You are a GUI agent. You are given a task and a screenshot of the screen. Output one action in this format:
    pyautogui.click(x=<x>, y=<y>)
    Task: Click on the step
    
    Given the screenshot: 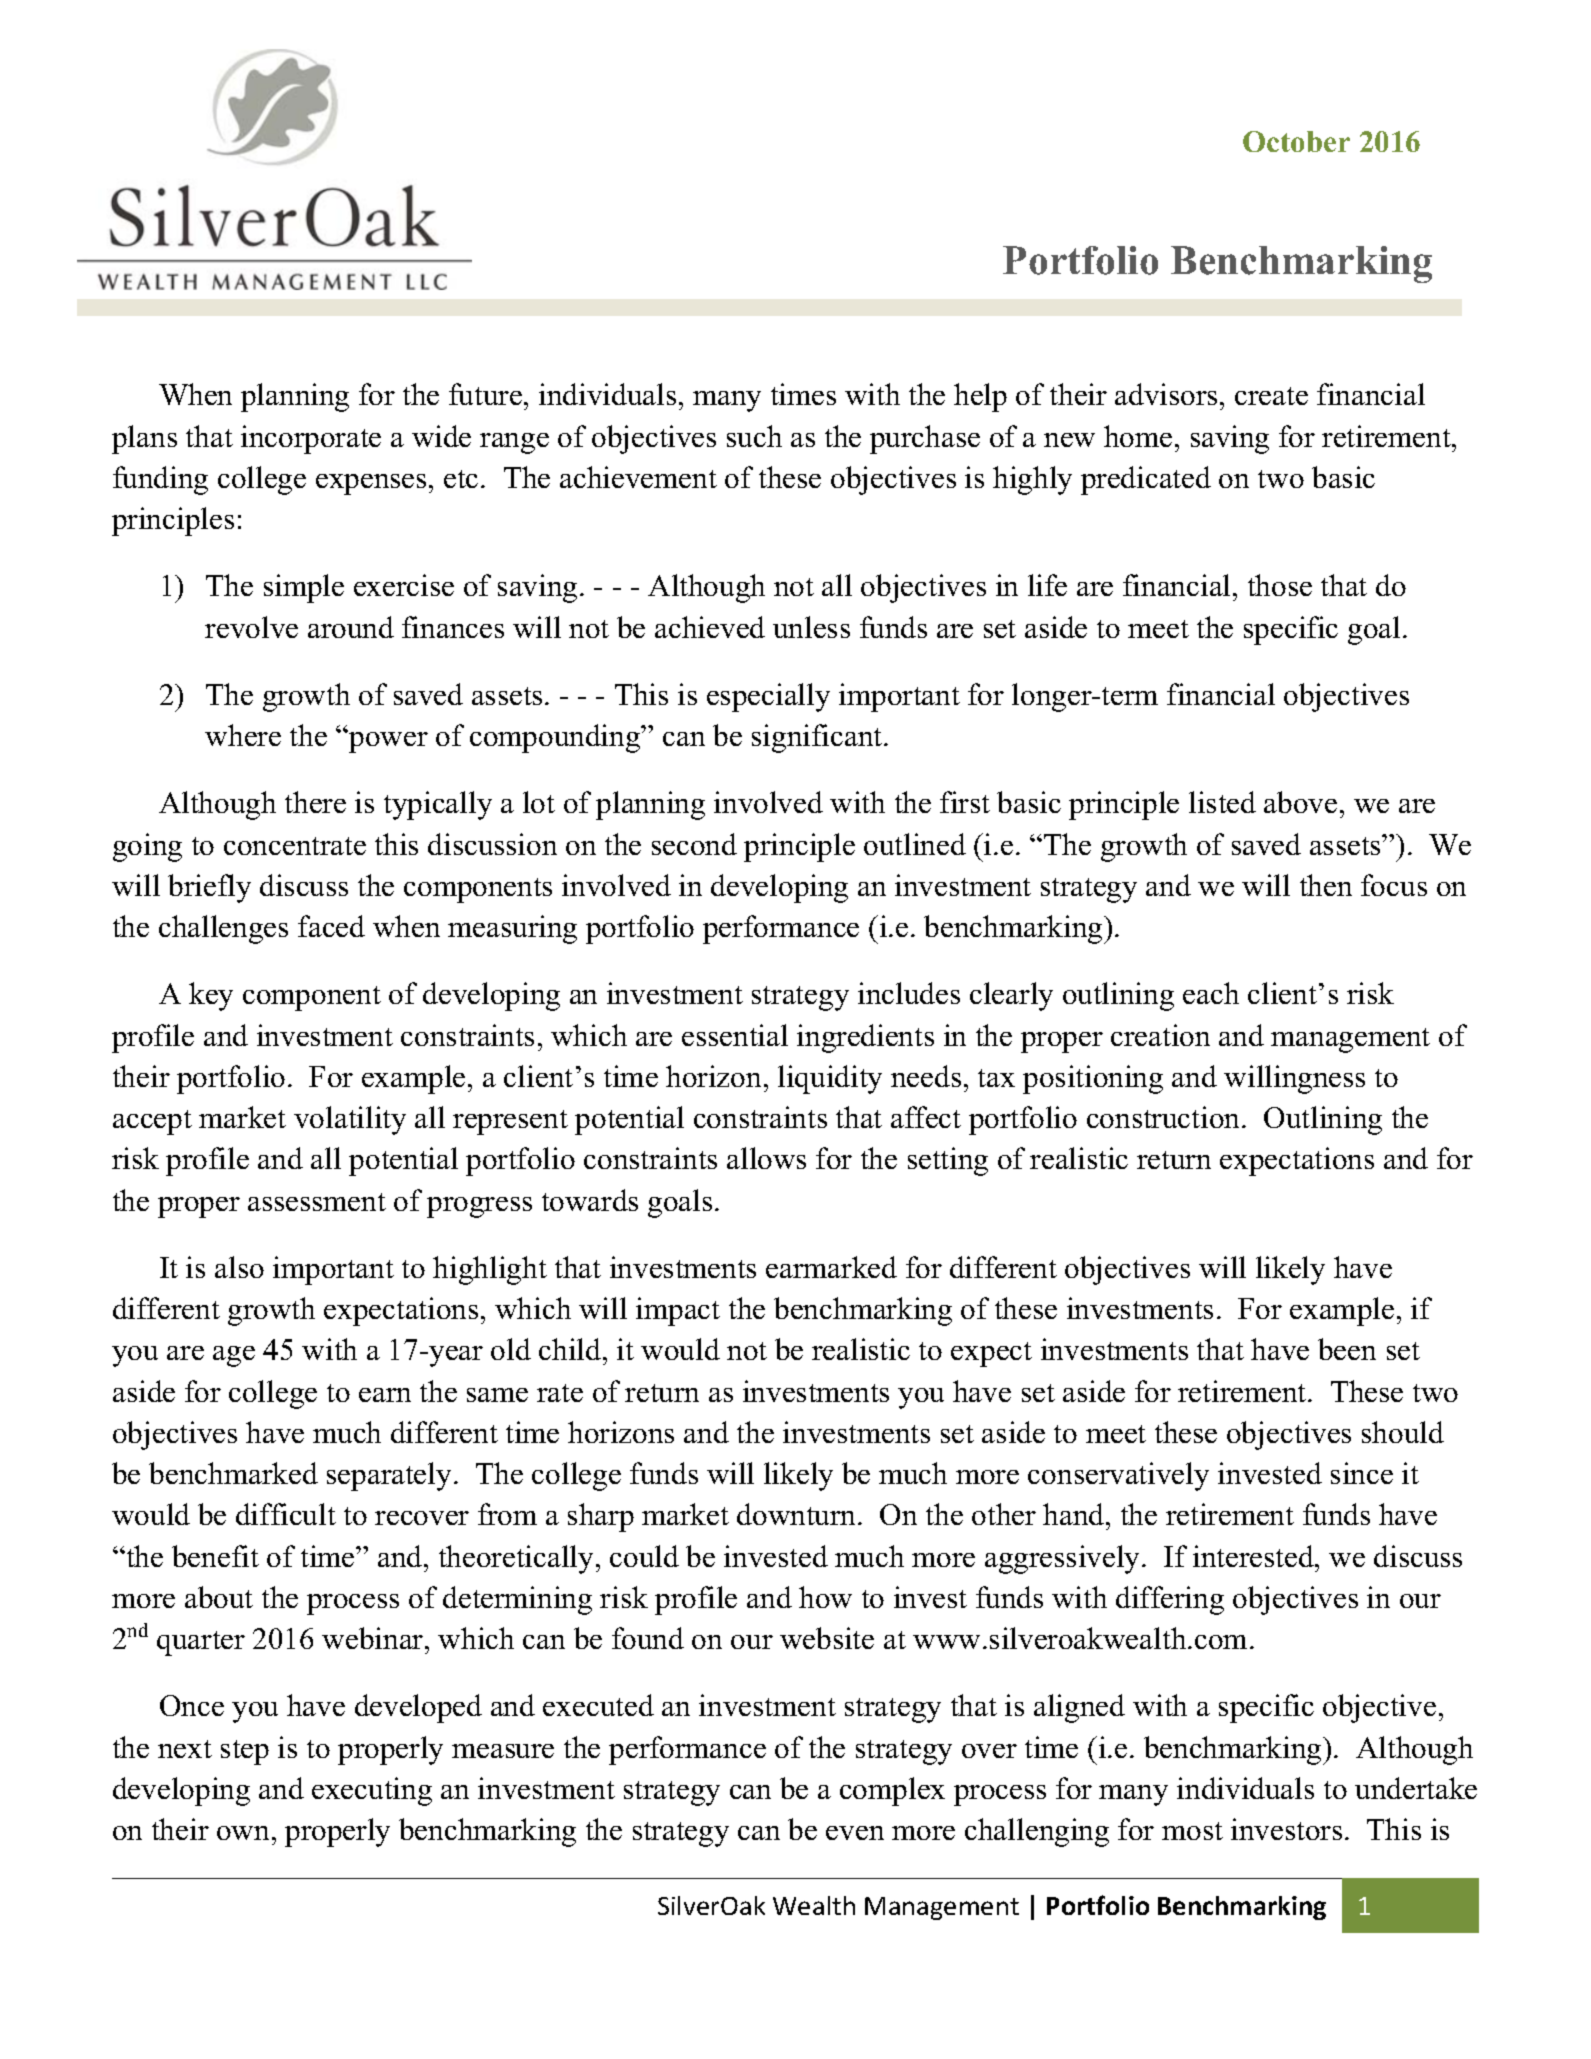 What is the action you would take?
    pyautogui.click(x=245, y=1752)
